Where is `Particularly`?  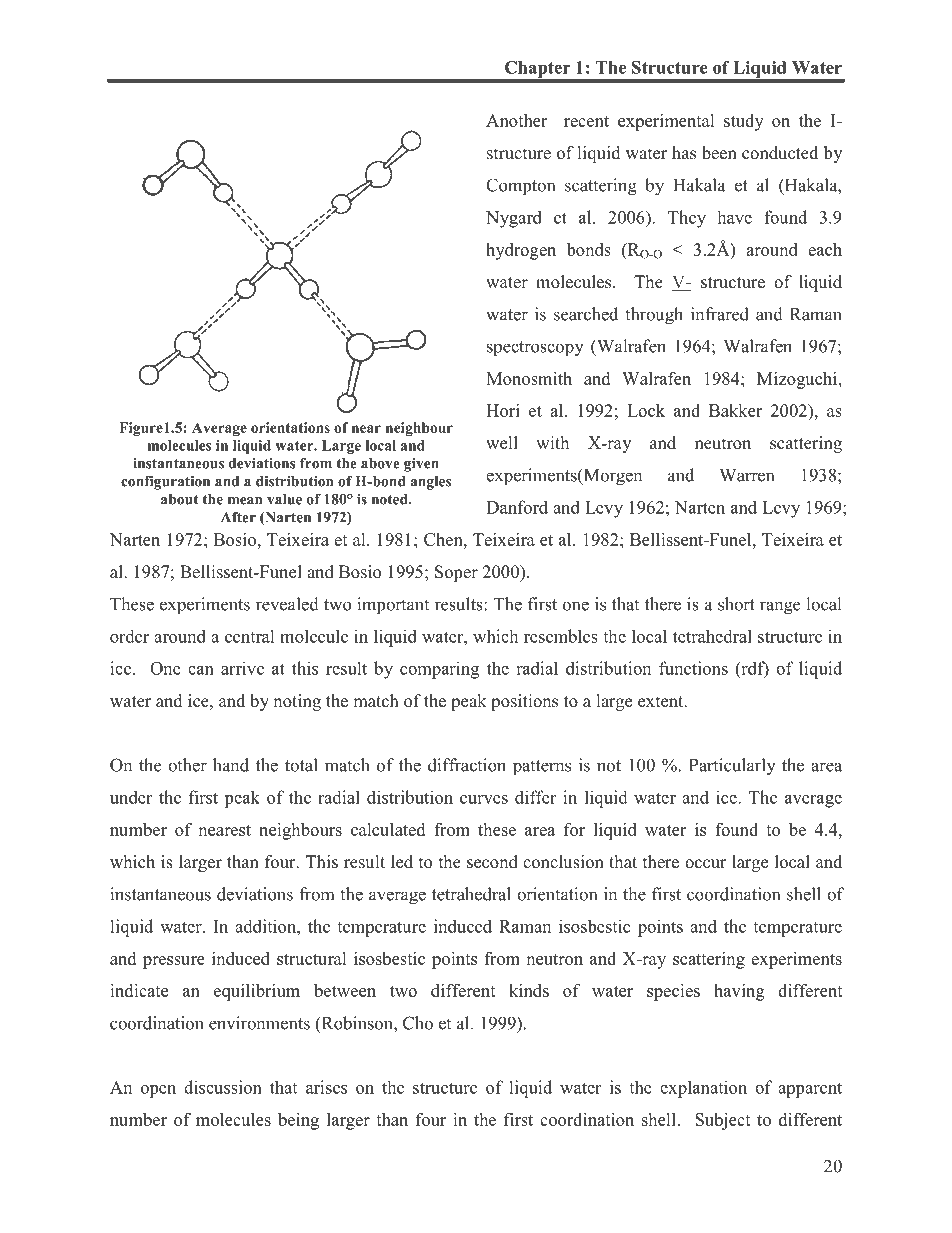 Particularly is located at coordinates (732, 767).
